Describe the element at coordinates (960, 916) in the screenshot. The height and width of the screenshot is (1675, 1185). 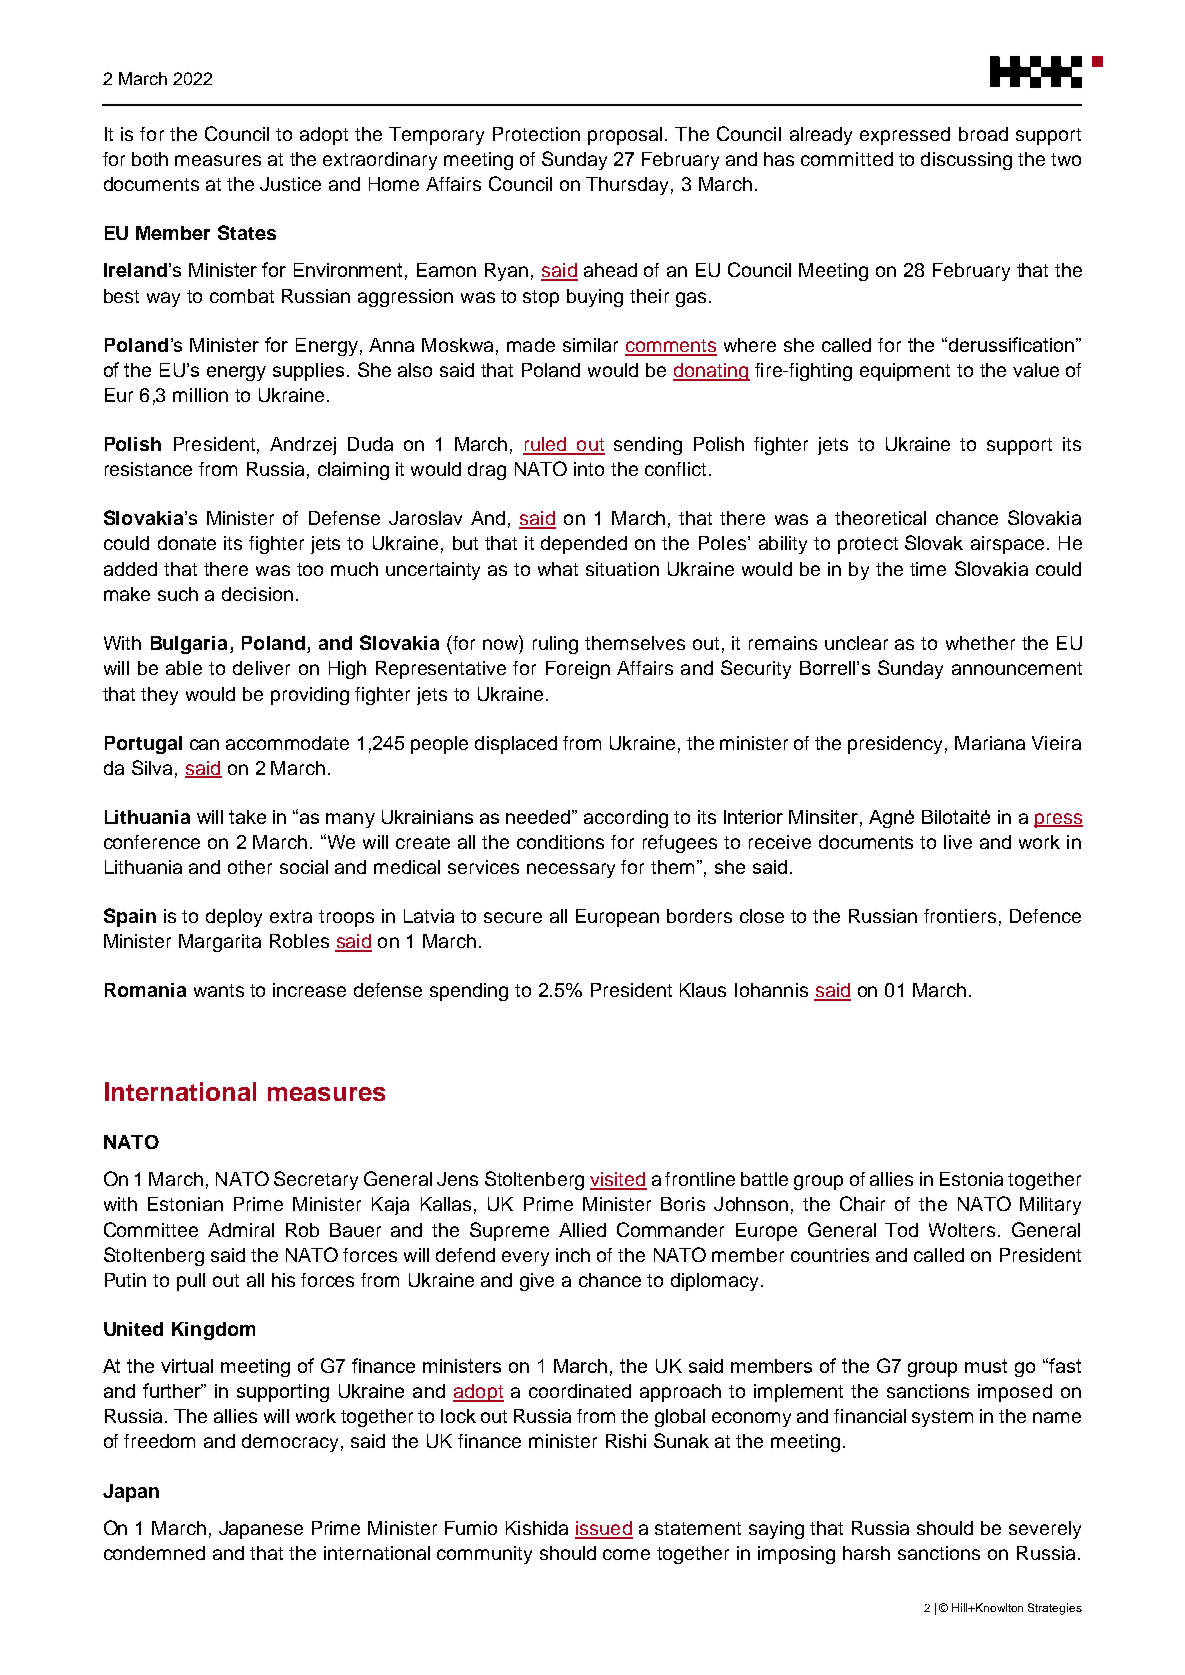
I see `frontiers` at that location.
